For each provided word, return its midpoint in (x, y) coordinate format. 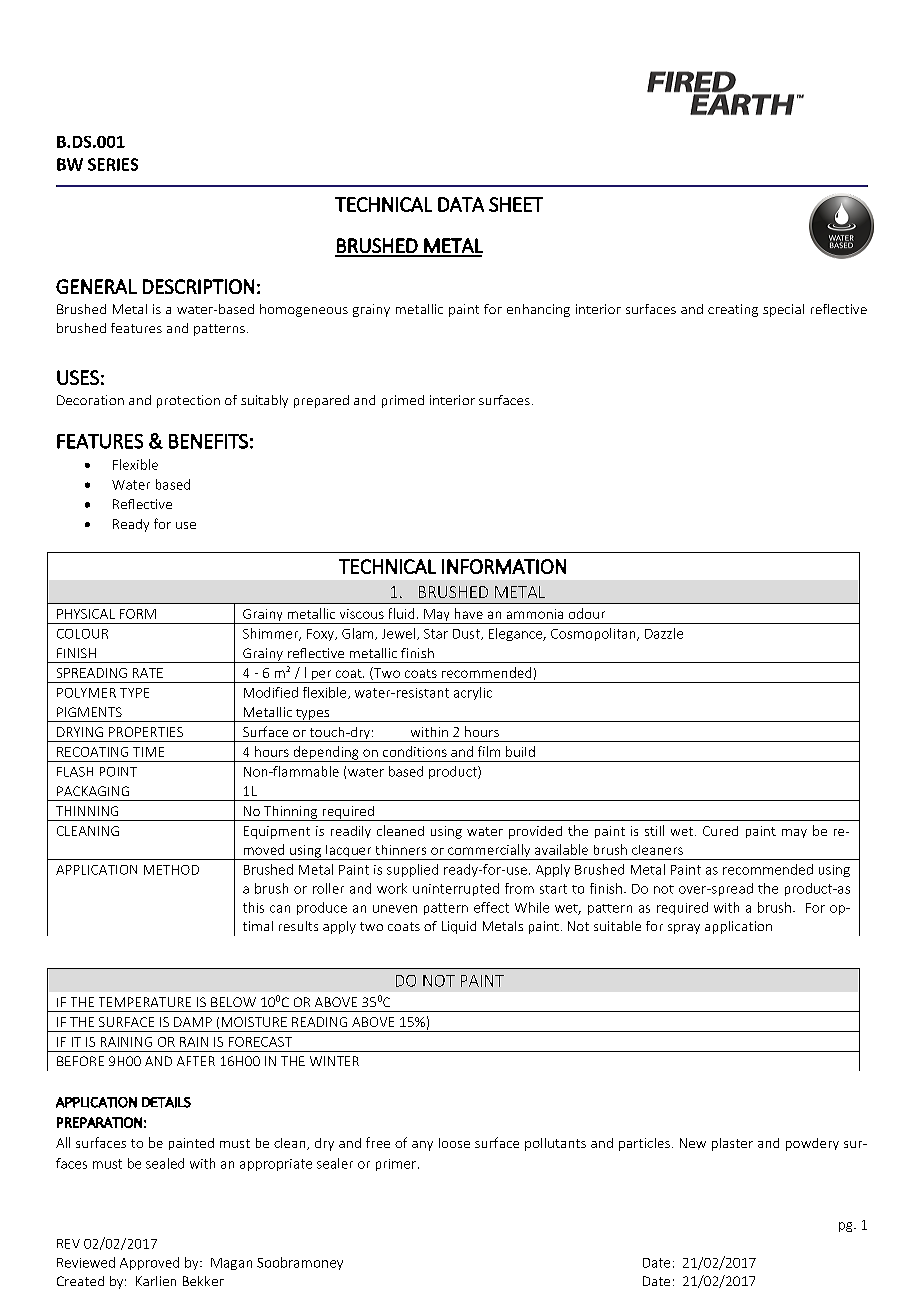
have (469, 613)
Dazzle (664, 633)
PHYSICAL (86, 614)
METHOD (171, 870)
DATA (461, 204)
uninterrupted (456, 889)
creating (733, 310)
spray (684, 929)
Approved (149, 1263)
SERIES (113, 164)
